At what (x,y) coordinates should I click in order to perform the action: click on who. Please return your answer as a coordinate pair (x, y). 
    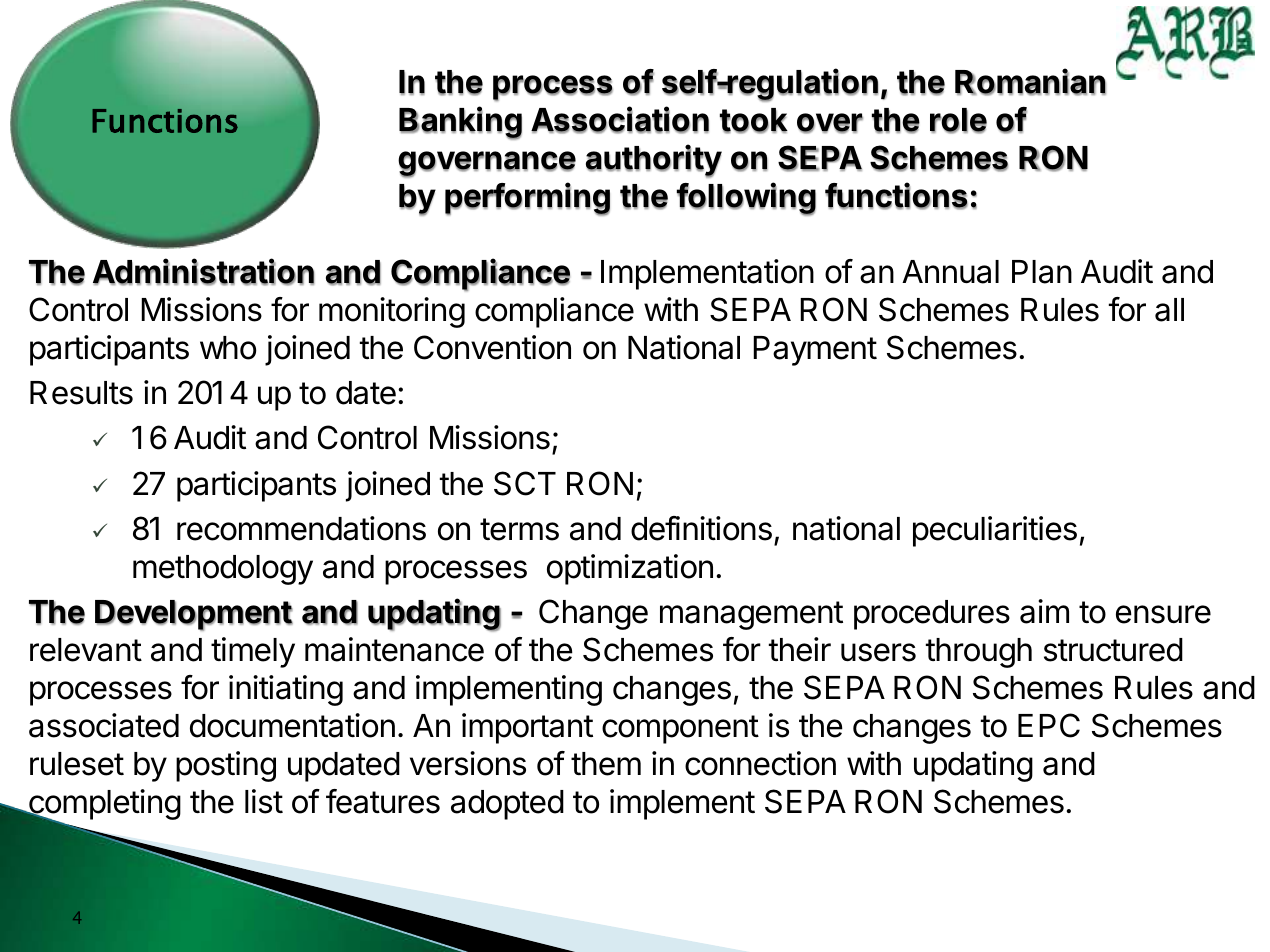
    Looking at the image, I should click on (228, 348).
